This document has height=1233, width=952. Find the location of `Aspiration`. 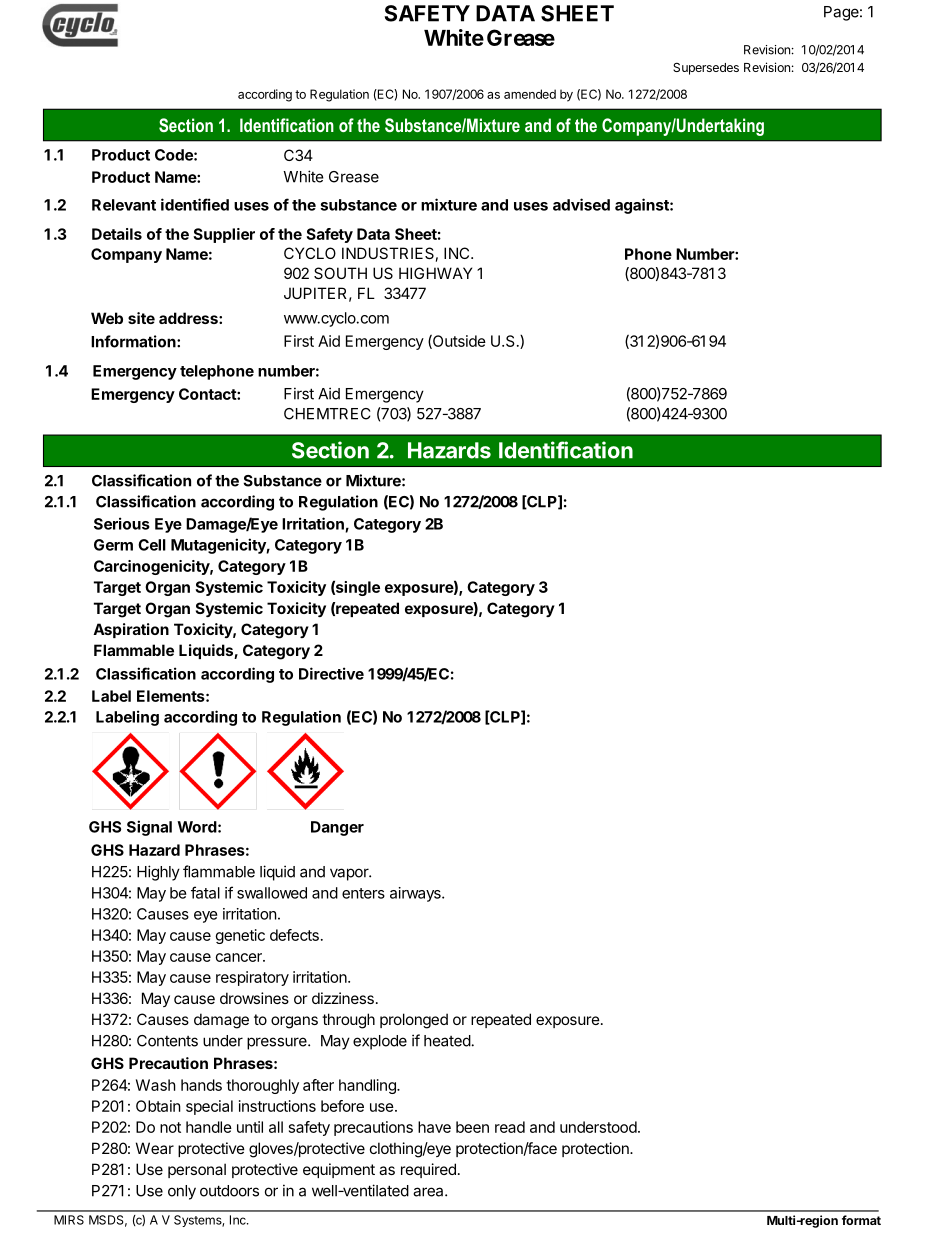

Aspiration is located at coordinates (131, 630).
